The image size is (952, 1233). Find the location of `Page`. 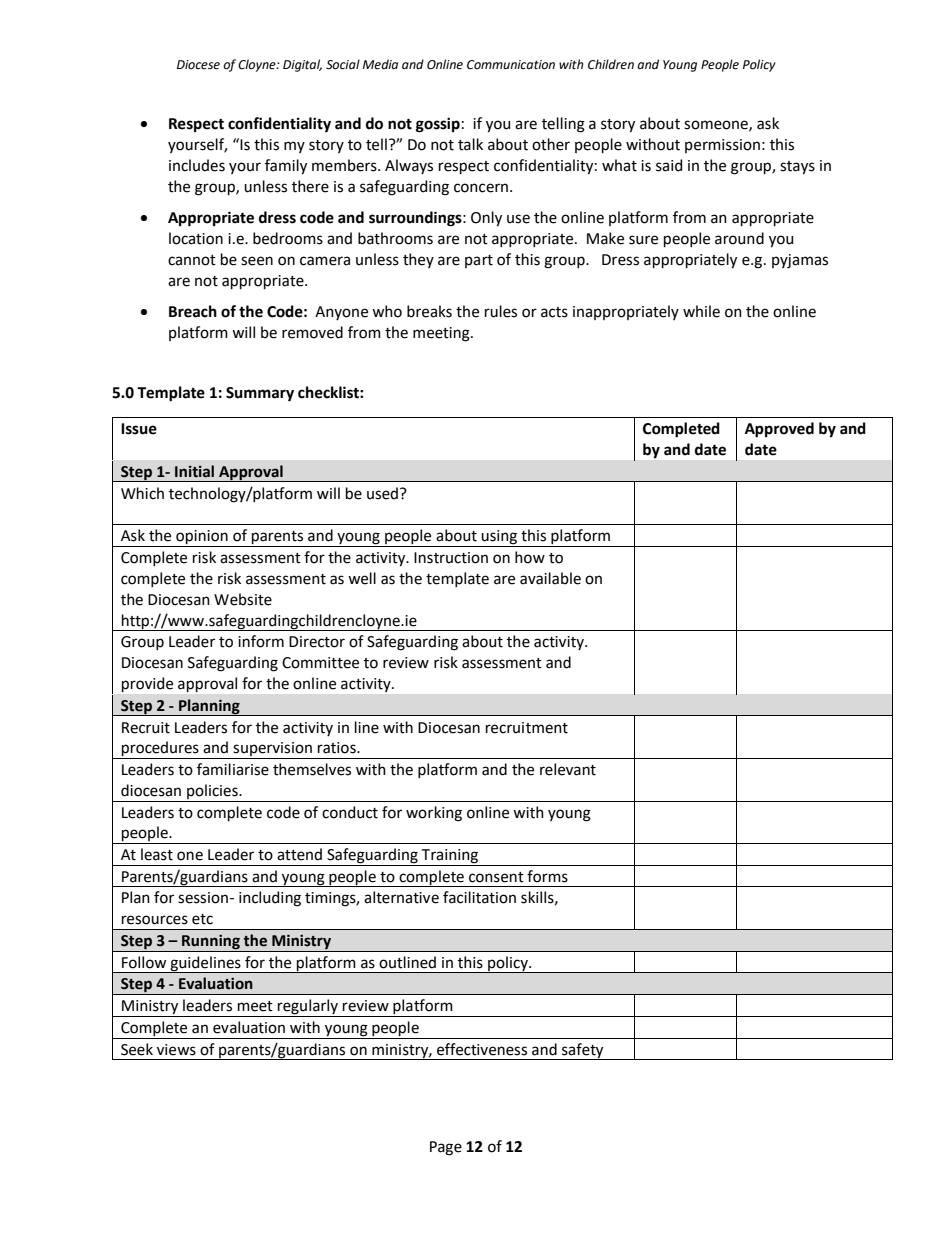

Page is located at coordinates (446, 1148).
